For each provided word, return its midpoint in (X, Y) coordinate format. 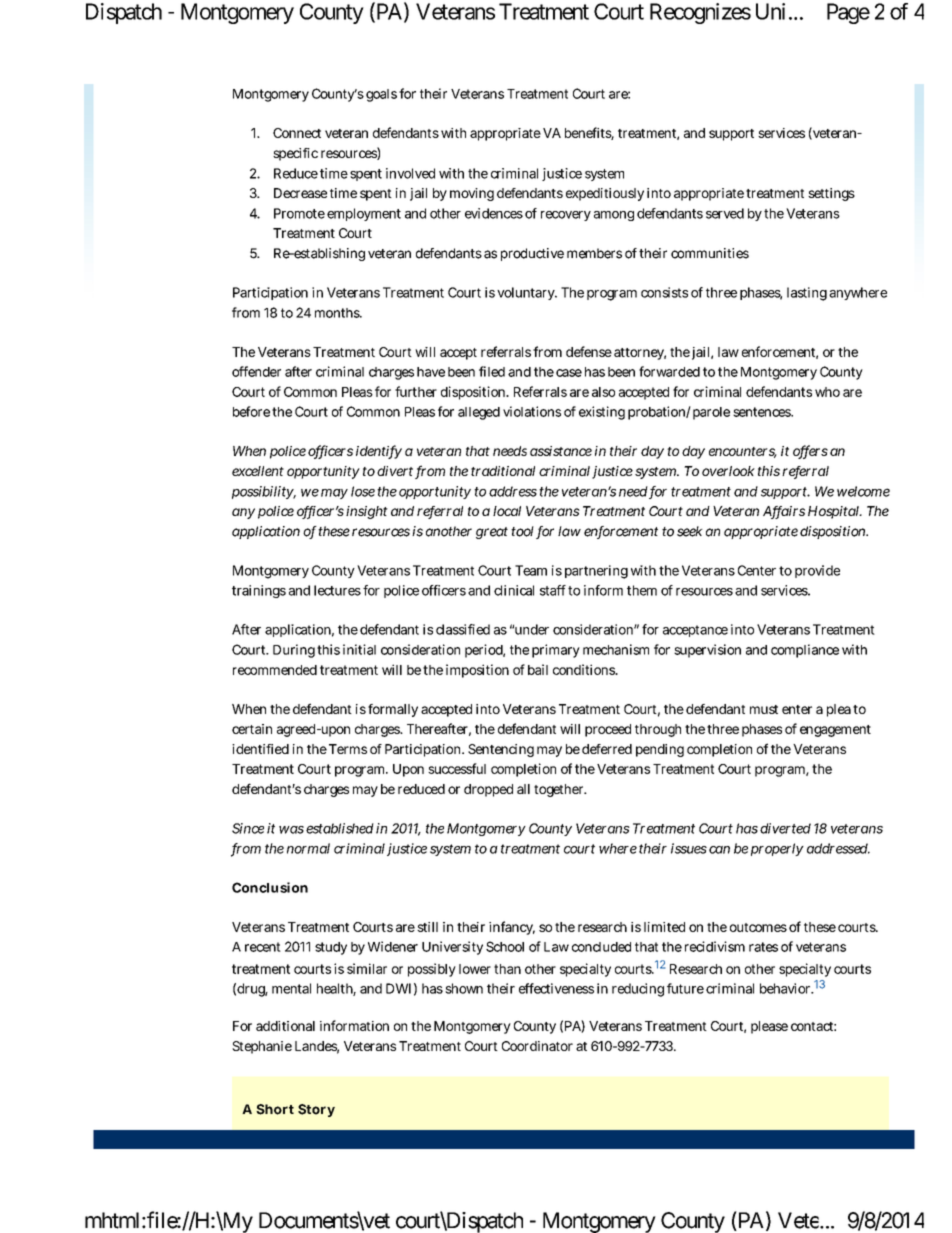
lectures (337, 590)
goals (381, 95)
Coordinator (537, 1046)
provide (817, 571)
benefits (589, 133)
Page (848, 13)
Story (316, 1110)
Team (531, 570)
